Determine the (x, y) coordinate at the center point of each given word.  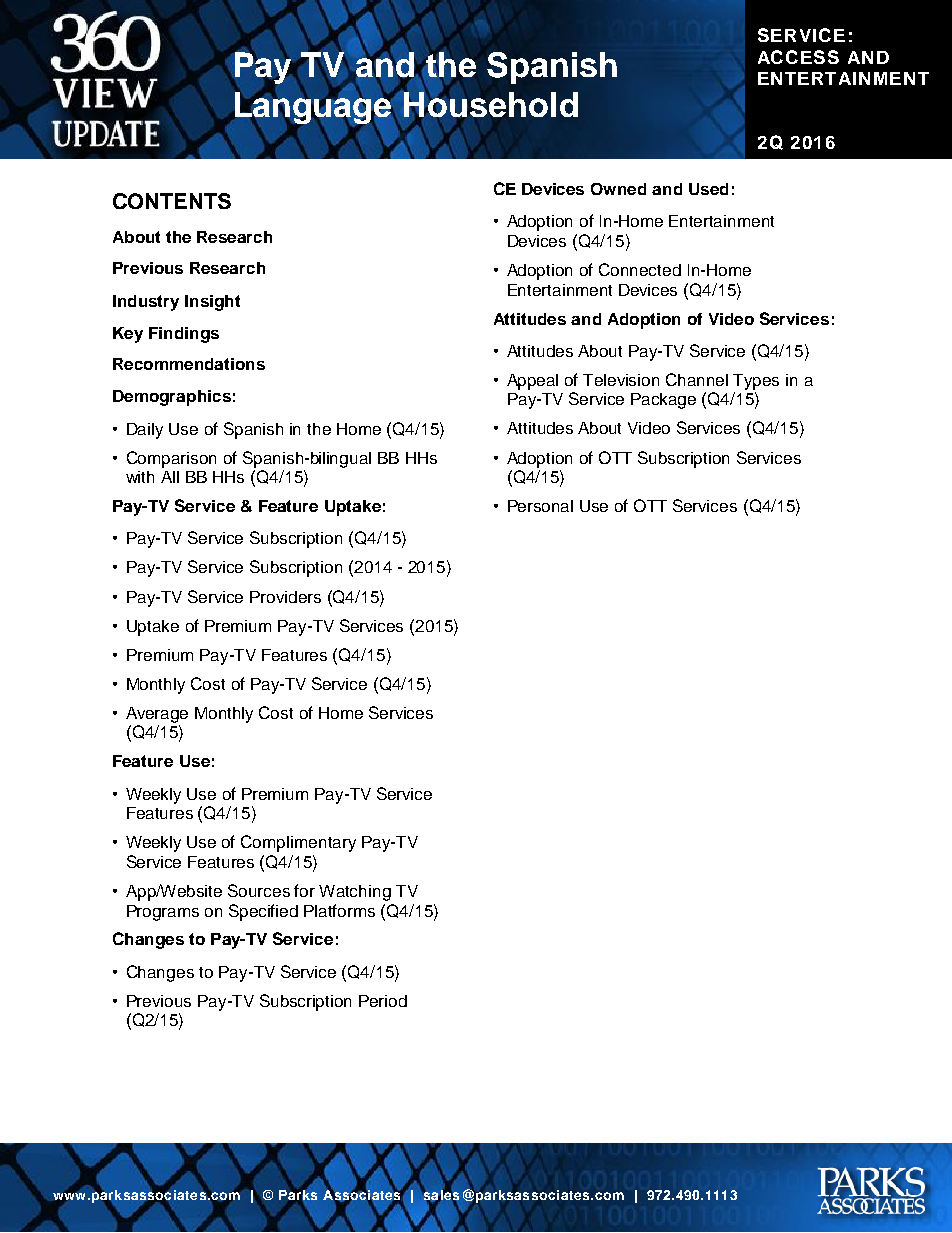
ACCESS (798, 57)
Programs (163, 913)
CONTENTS (172, 201)
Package (663, 401)
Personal (540, 506)
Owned (618, 189)
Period (383, 1001)
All (170, 477)
